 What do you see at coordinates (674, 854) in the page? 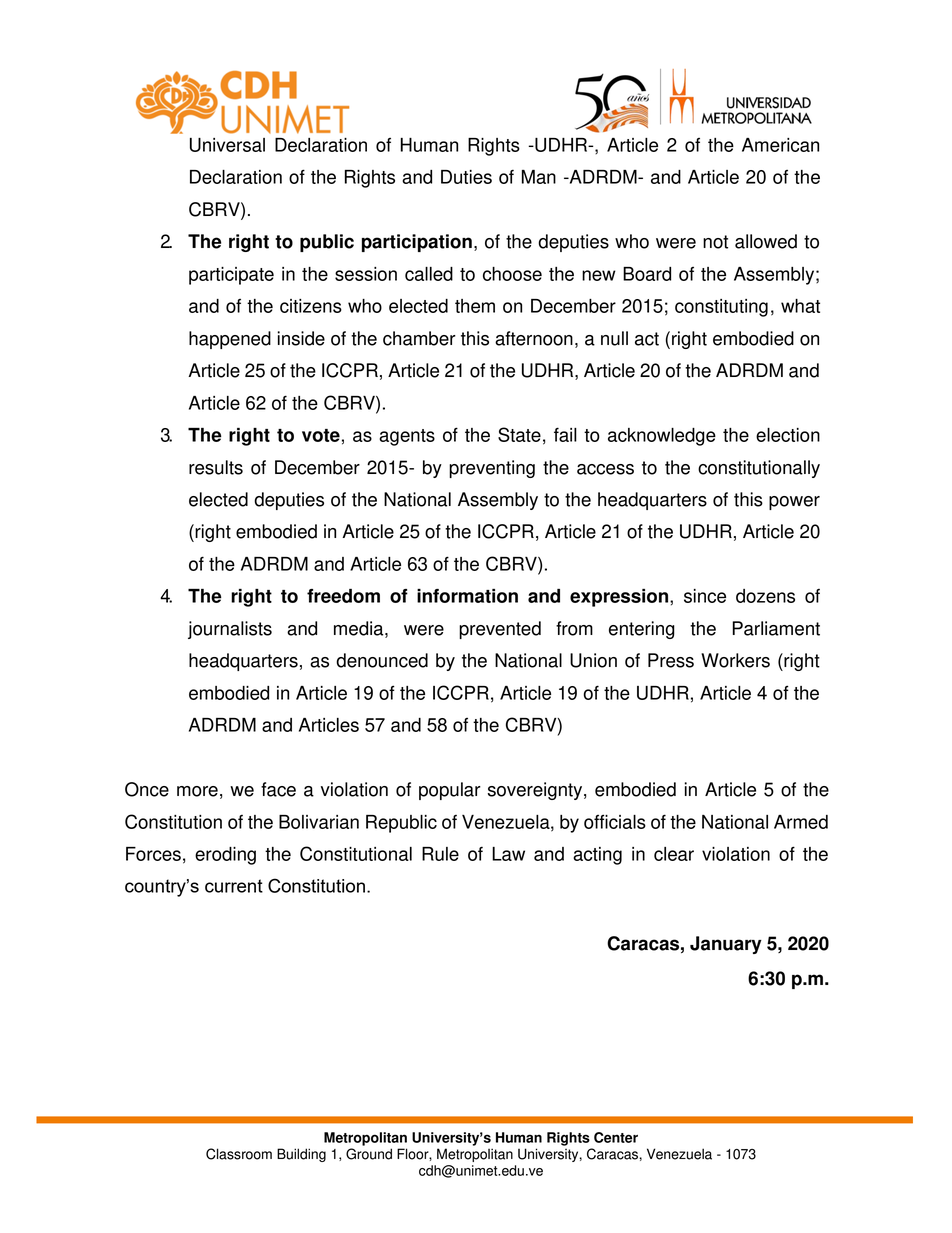
I see `clear` at bounding box center [674, 854].
